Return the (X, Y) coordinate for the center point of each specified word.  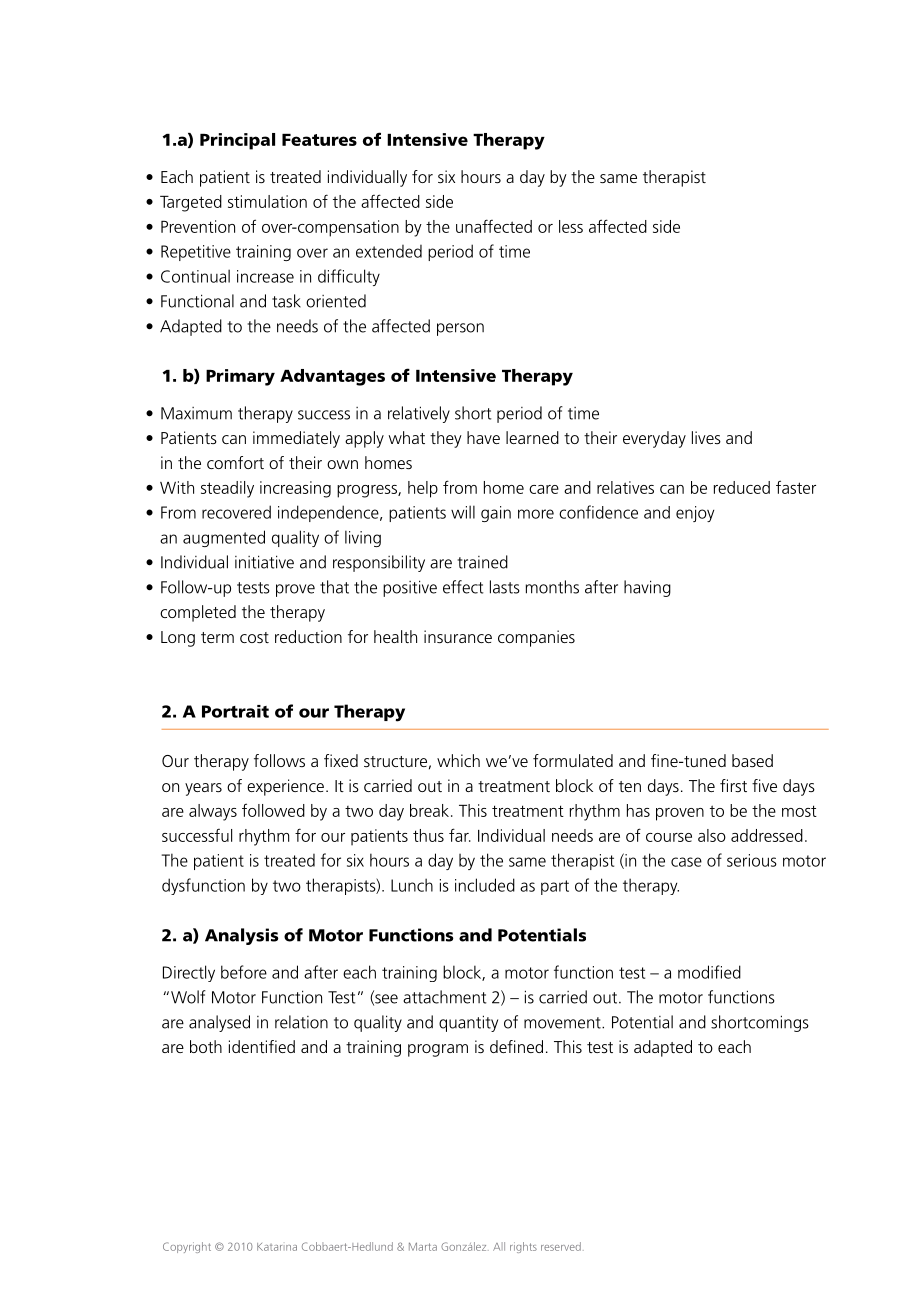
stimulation (267, 201)
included (485, 885)
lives (706, 437)
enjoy (695, 514)
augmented (224, 538)
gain (496, 514)
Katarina (277, 1247)
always (213, 812)
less (571, 226)
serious (752, 860)
